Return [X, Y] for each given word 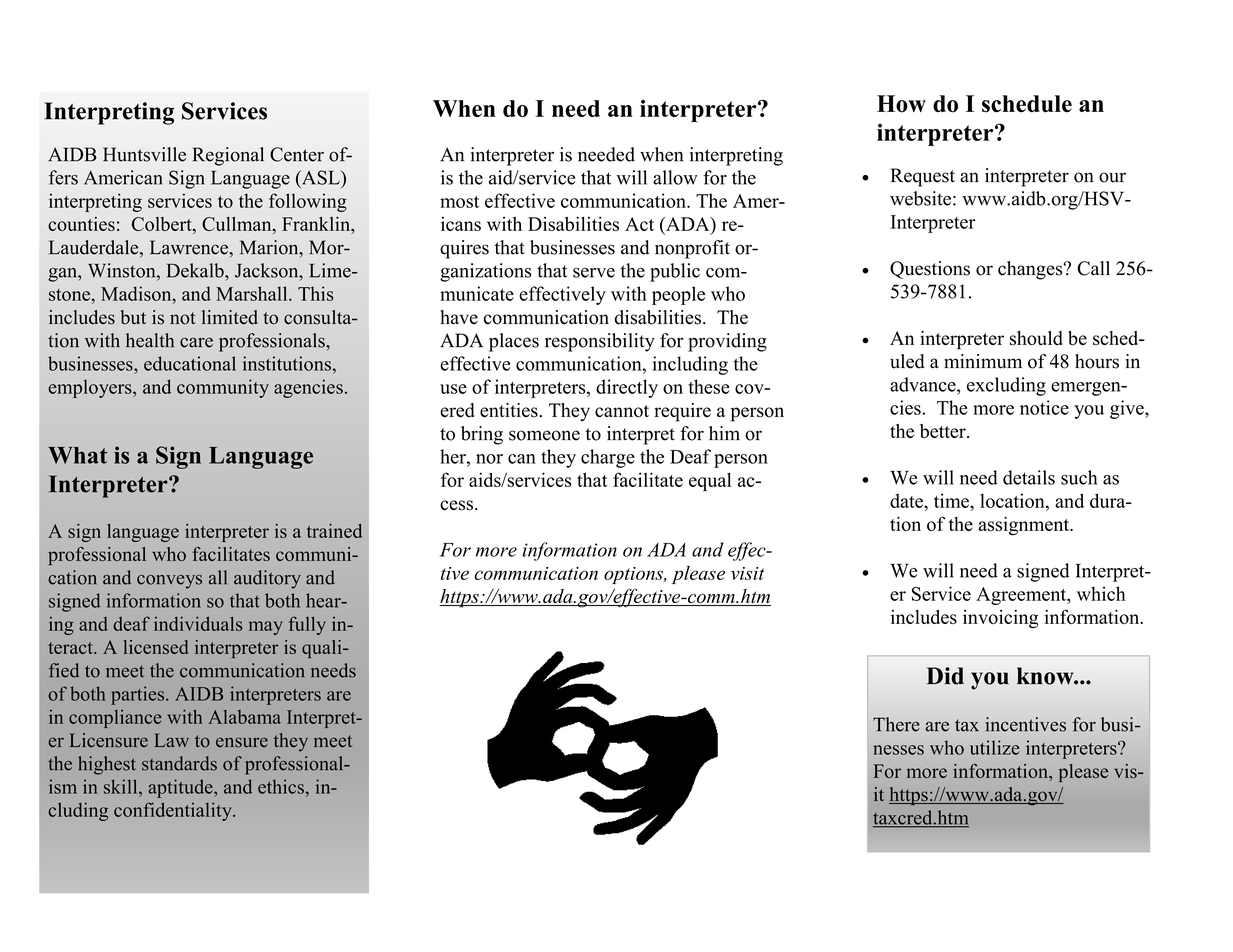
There [896, 724]
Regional [228, 156]
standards [179, 763]
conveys [169, 582]
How [901, 104]
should [1036, 338]
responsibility [600, 342]
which [1101, 593]
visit [748, 573]
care [196, 342]
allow [675, 177]
